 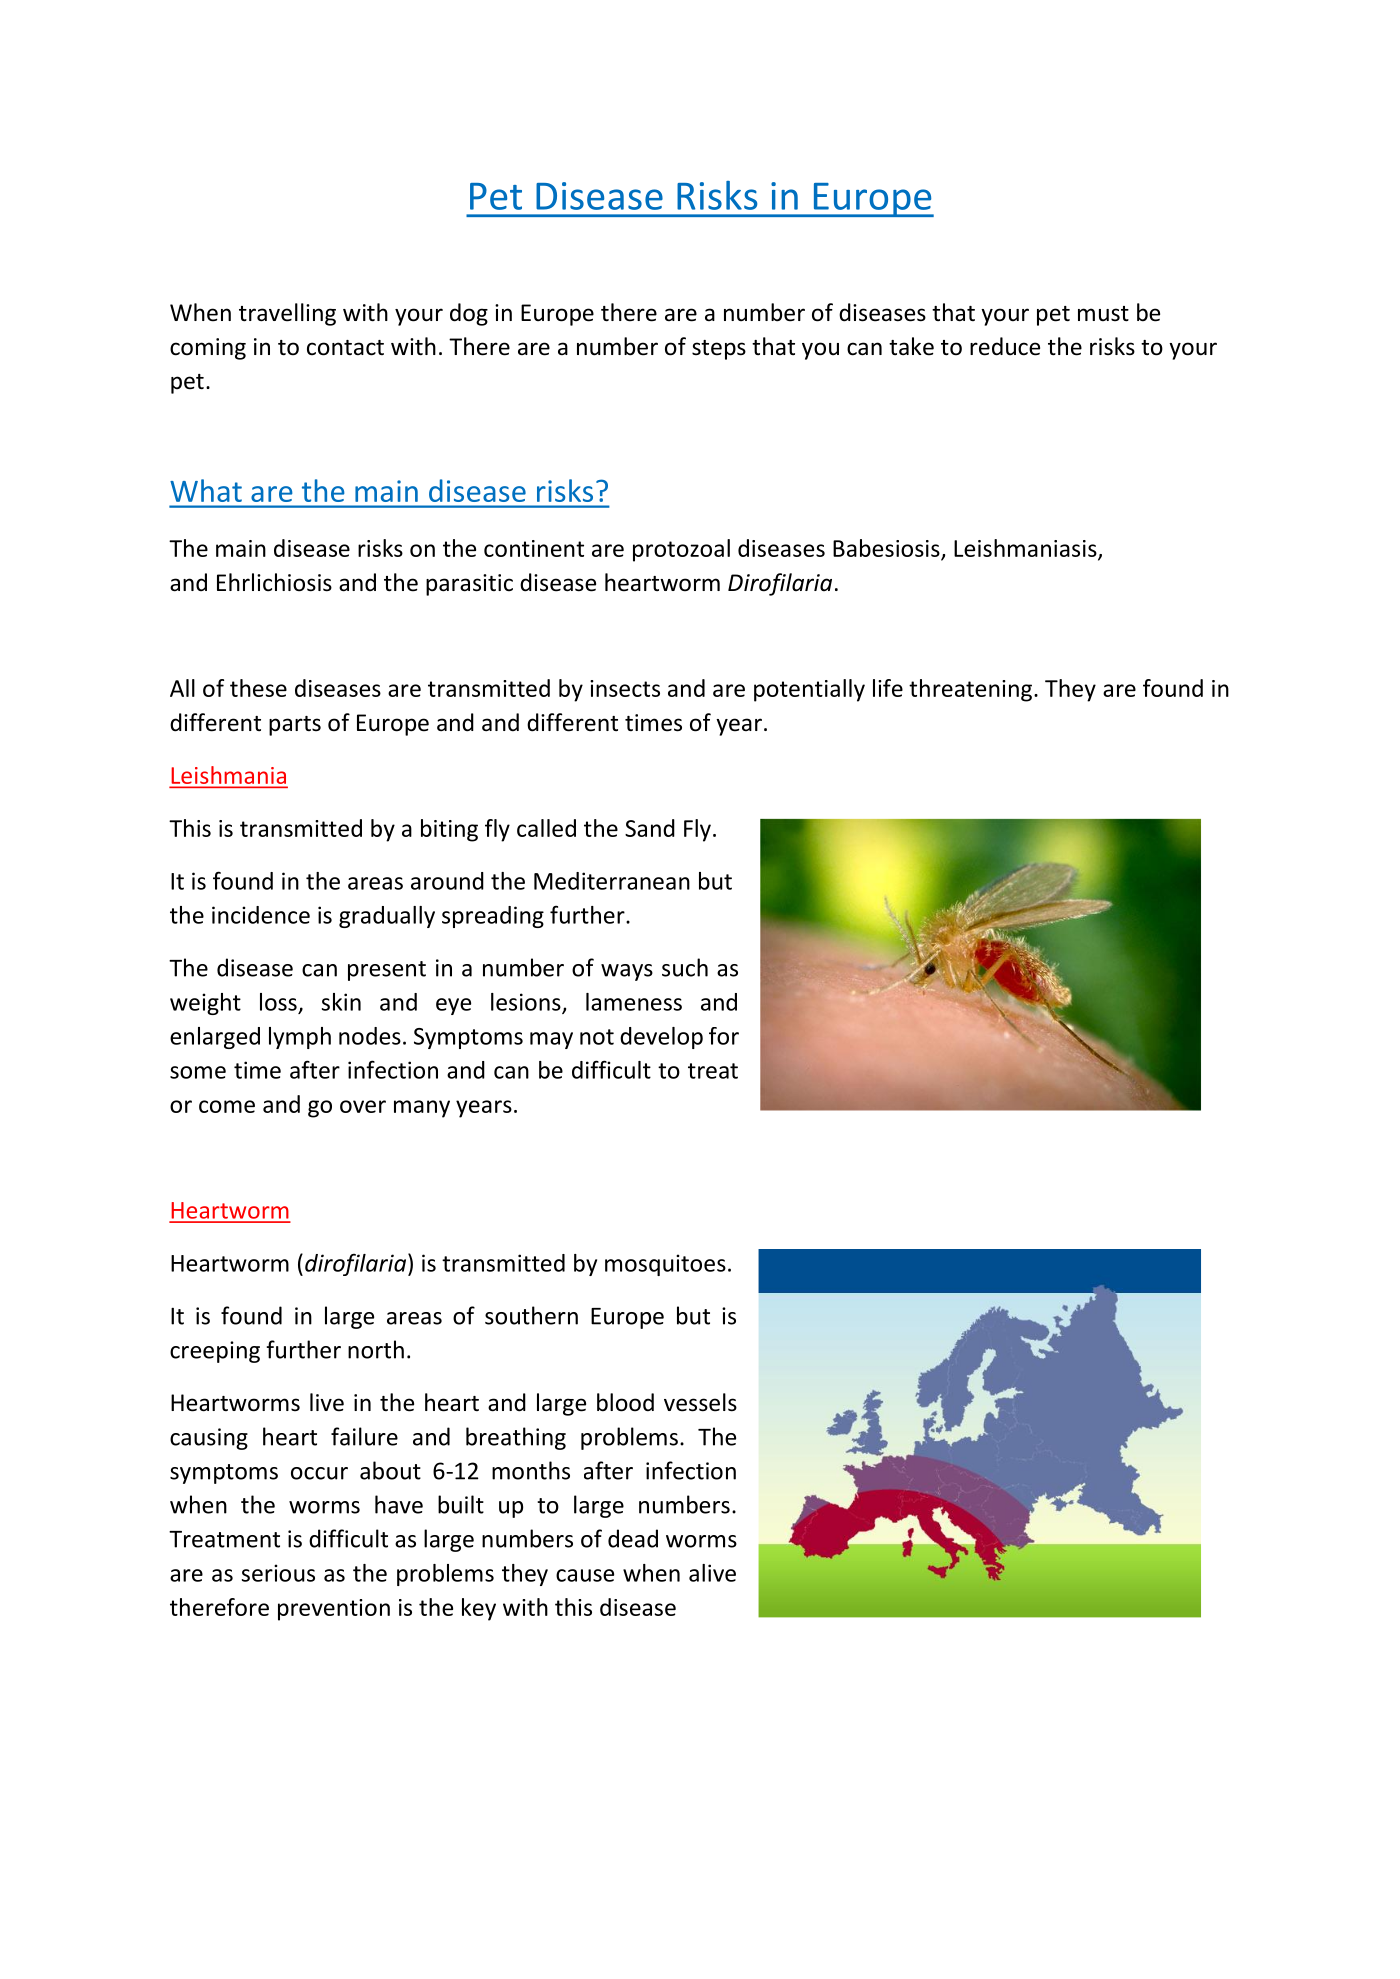 What do you see at coordinates (345, 348) in the page?
I see `contact` at bounding box center [345, 348].
